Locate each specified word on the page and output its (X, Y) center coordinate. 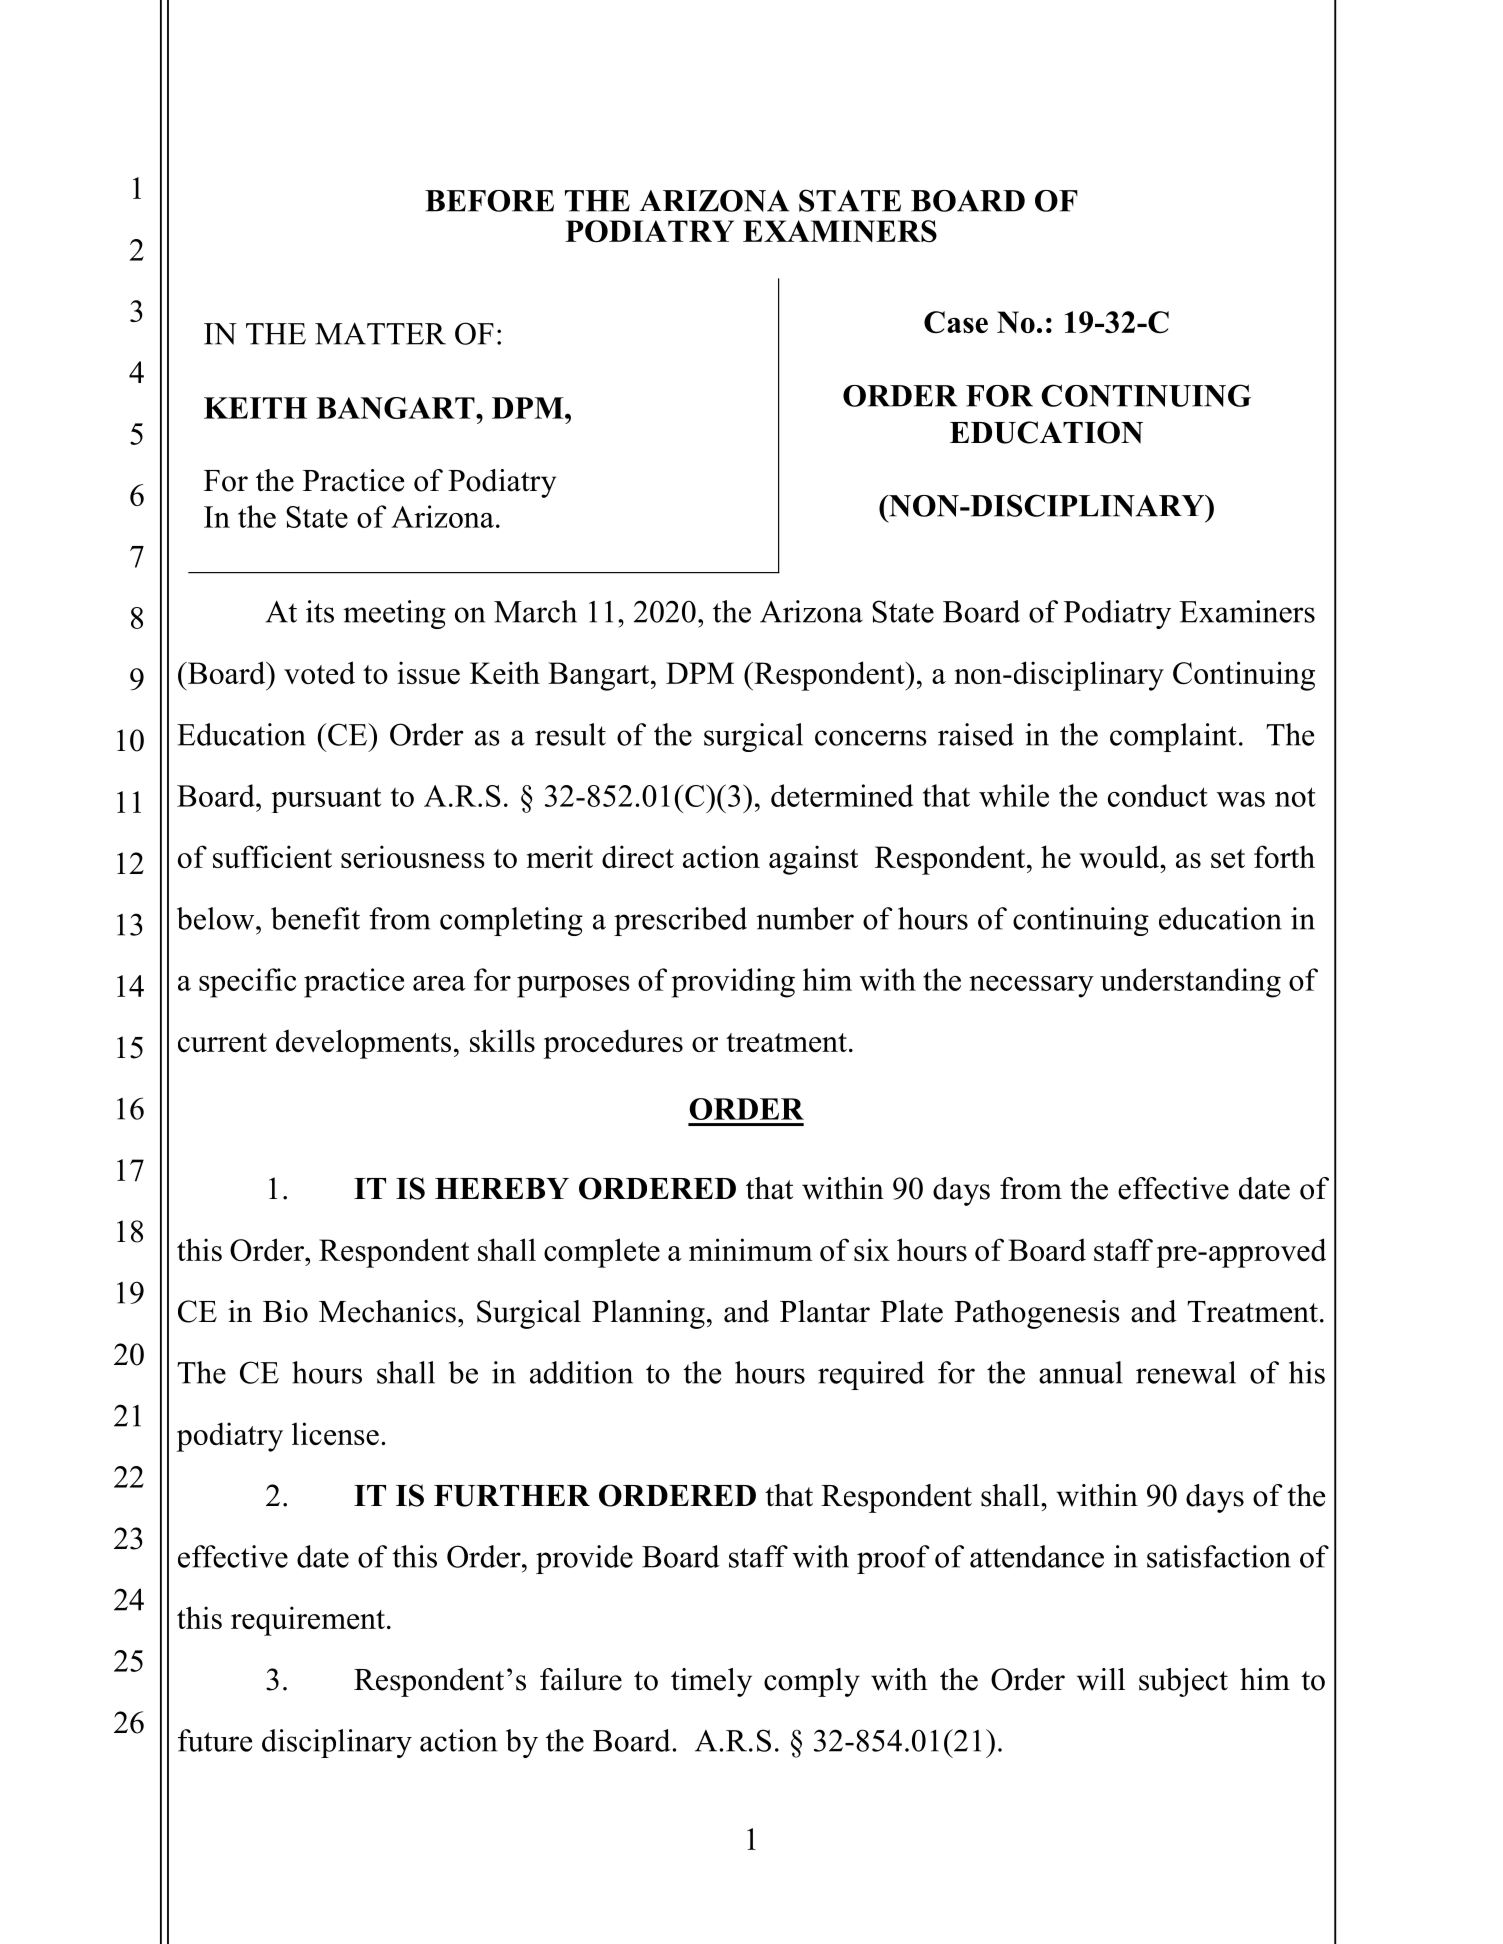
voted (319, 672)
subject (1183, 1682)
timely (711, 1682)
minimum (751, 1249)
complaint (1173, 737)
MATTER (380, 333)
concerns (871, 738)
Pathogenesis (1037, 1314)
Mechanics (387, 1311)
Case (956, 322)
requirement (308, 1621)
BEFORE (489, 201)
